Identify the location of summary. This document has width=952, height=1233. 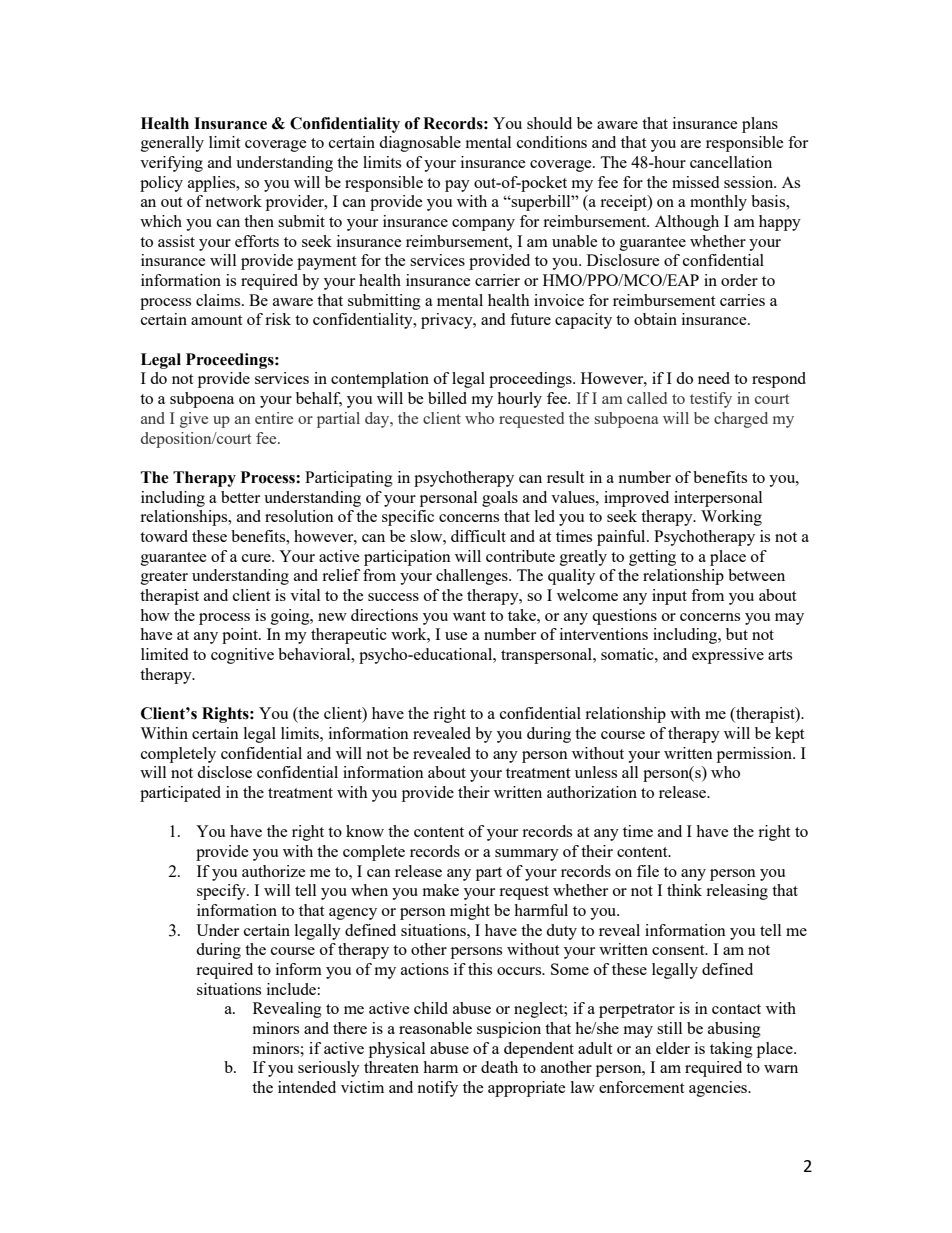
(527, 855).
